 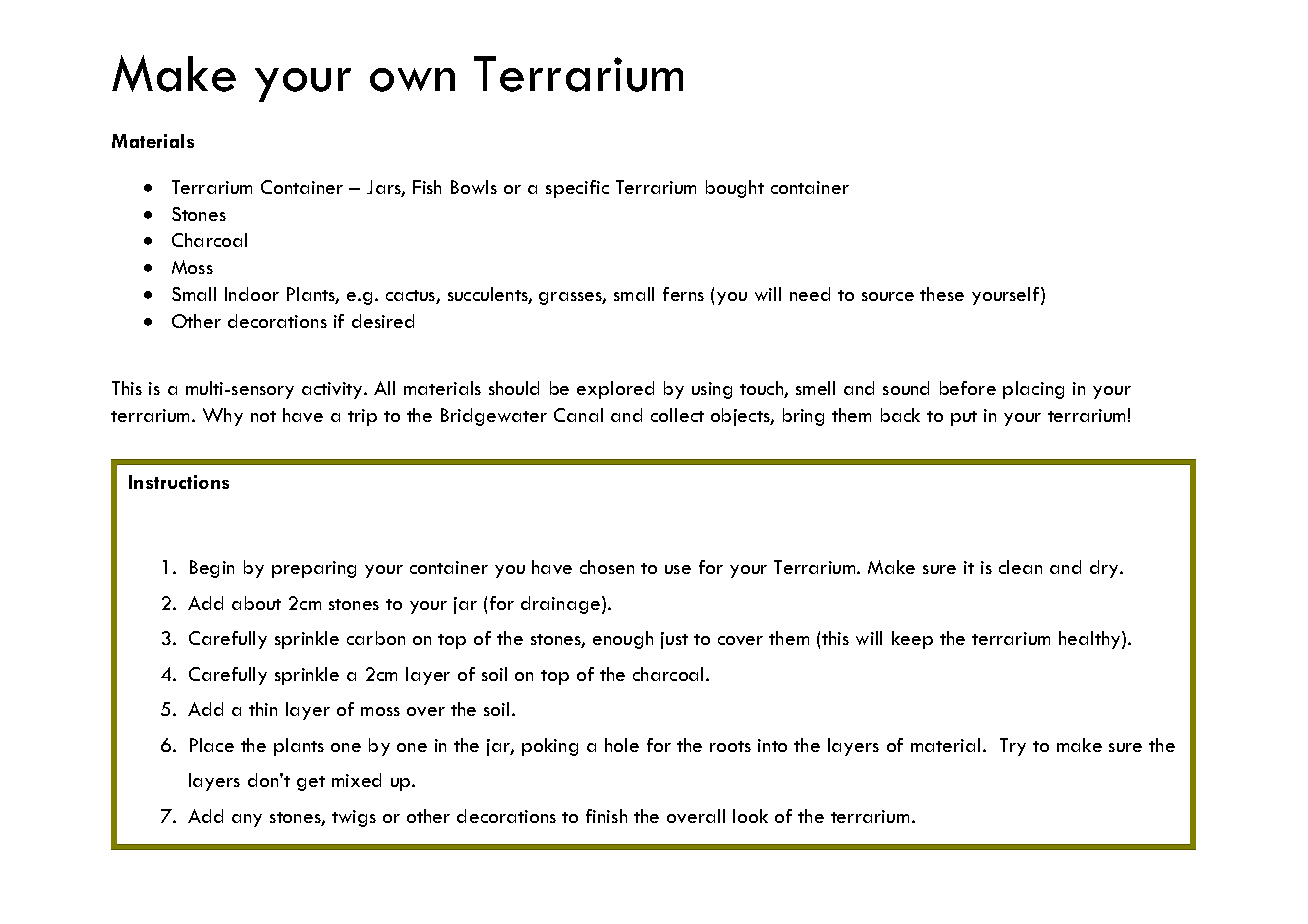 I want to click on use, so click(x=678, y=569).
